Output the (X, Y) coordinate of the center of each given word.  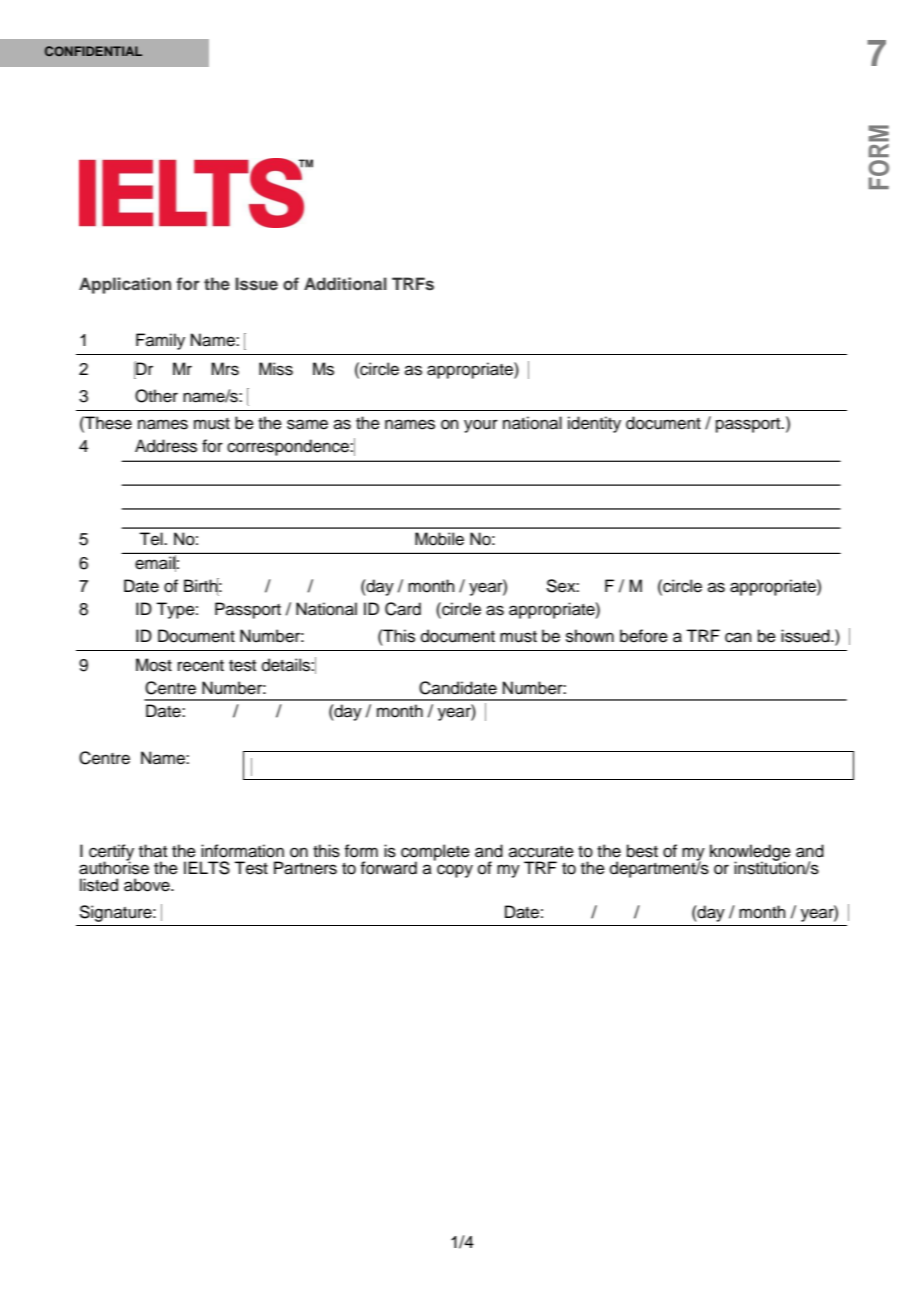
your (481, 426)
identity (594, 424)
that (153, 851)
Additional (345, 283)
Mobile (439, 539)
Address (166, 446)
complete (435, 853)
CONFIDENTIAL (93, 51)
